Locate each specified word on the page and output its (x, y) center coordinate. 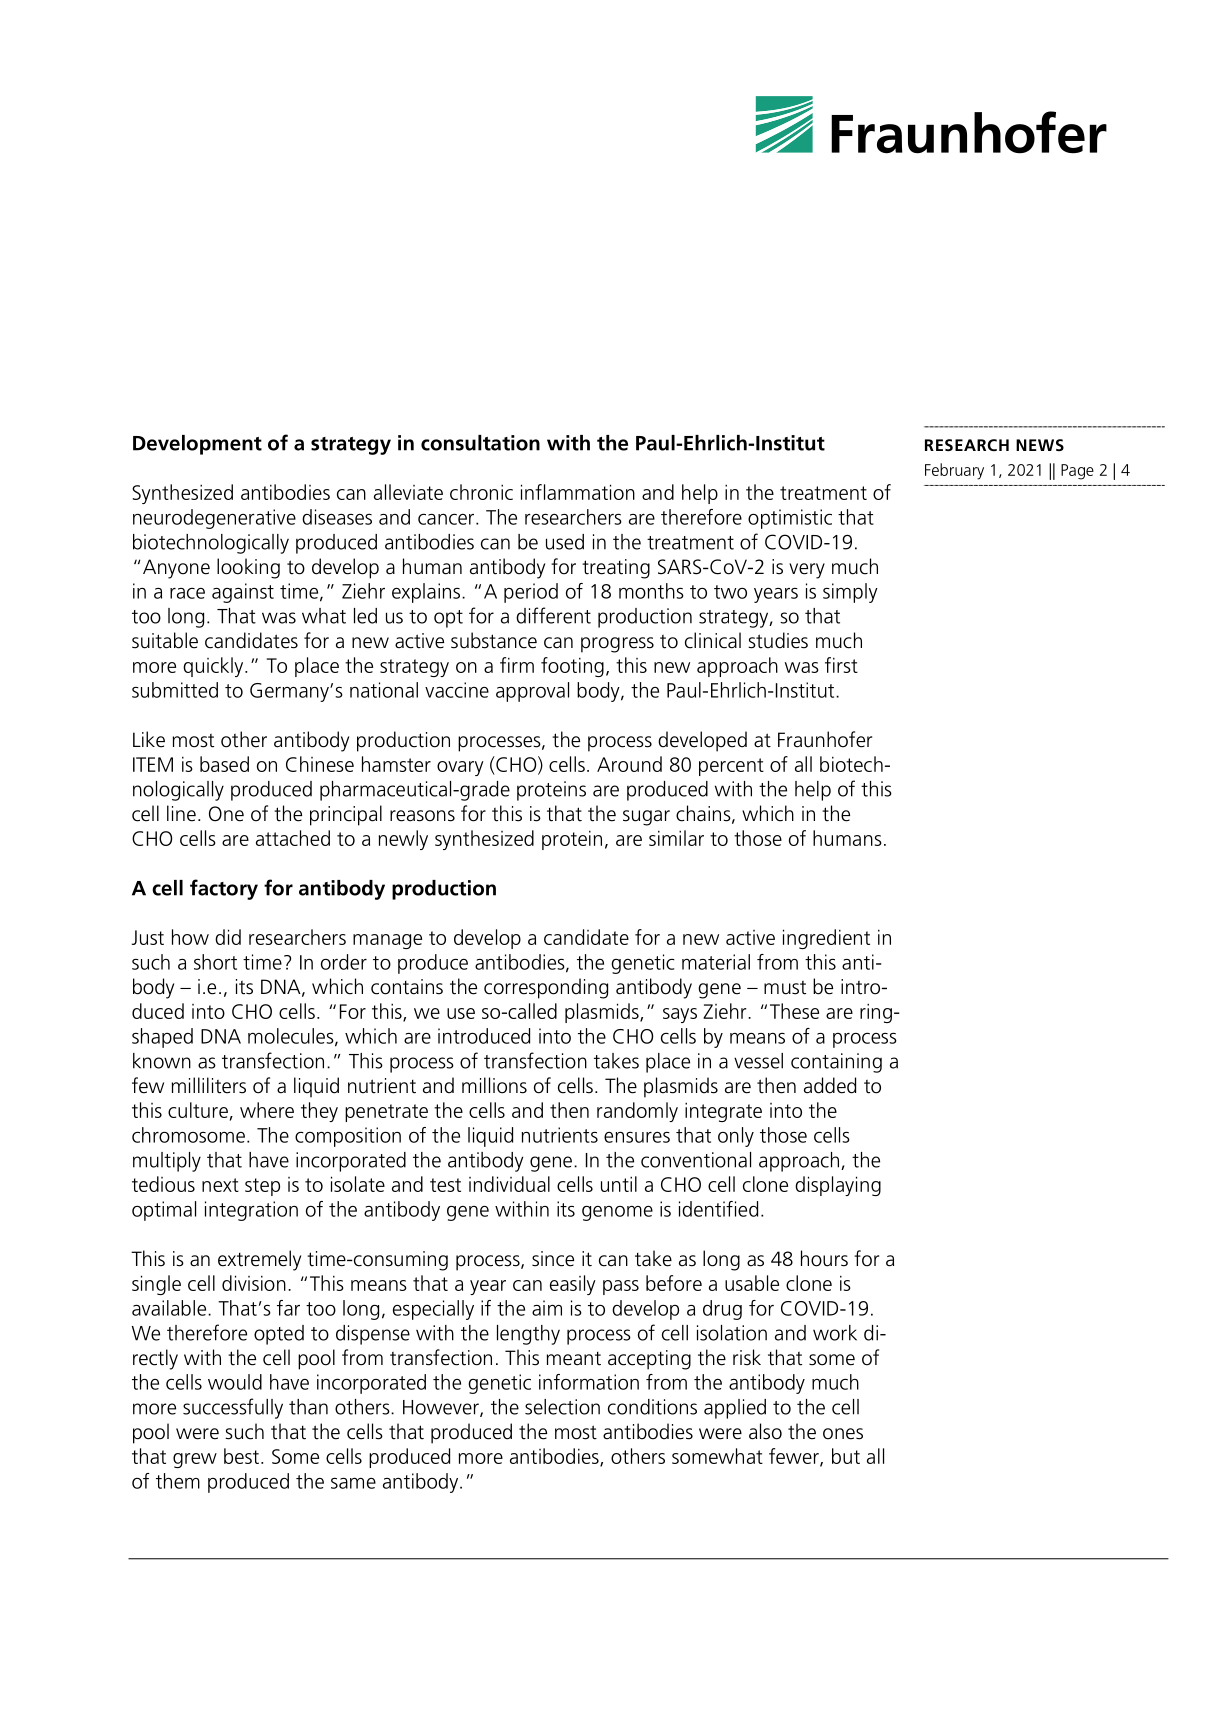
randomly (637, 1112)
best (241, 1456)
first (841, 665)
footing (572, 667)
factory (224, 889)
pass (621, 1287)
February (954, 471)
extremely (259, 1260)
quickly (214, 667)
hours (824, 1258)
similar (676, 838)
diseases (337, 517)
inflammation (578, 492)
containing (836, 1063)
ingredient (826, 939)
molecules (292, 1037)
